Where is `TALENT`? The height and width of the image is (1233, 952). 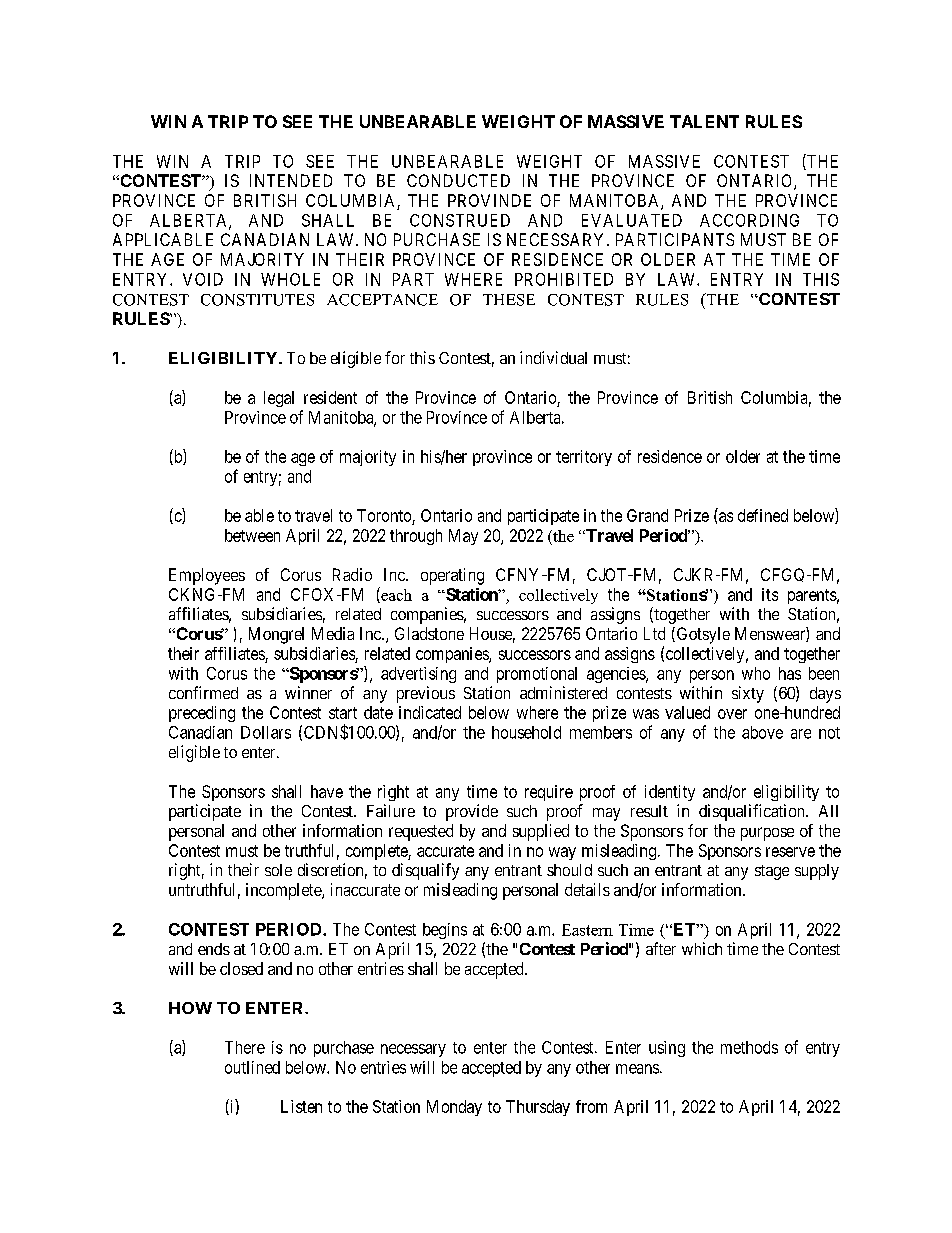 TALENT is located at coordinates (704, 121).
